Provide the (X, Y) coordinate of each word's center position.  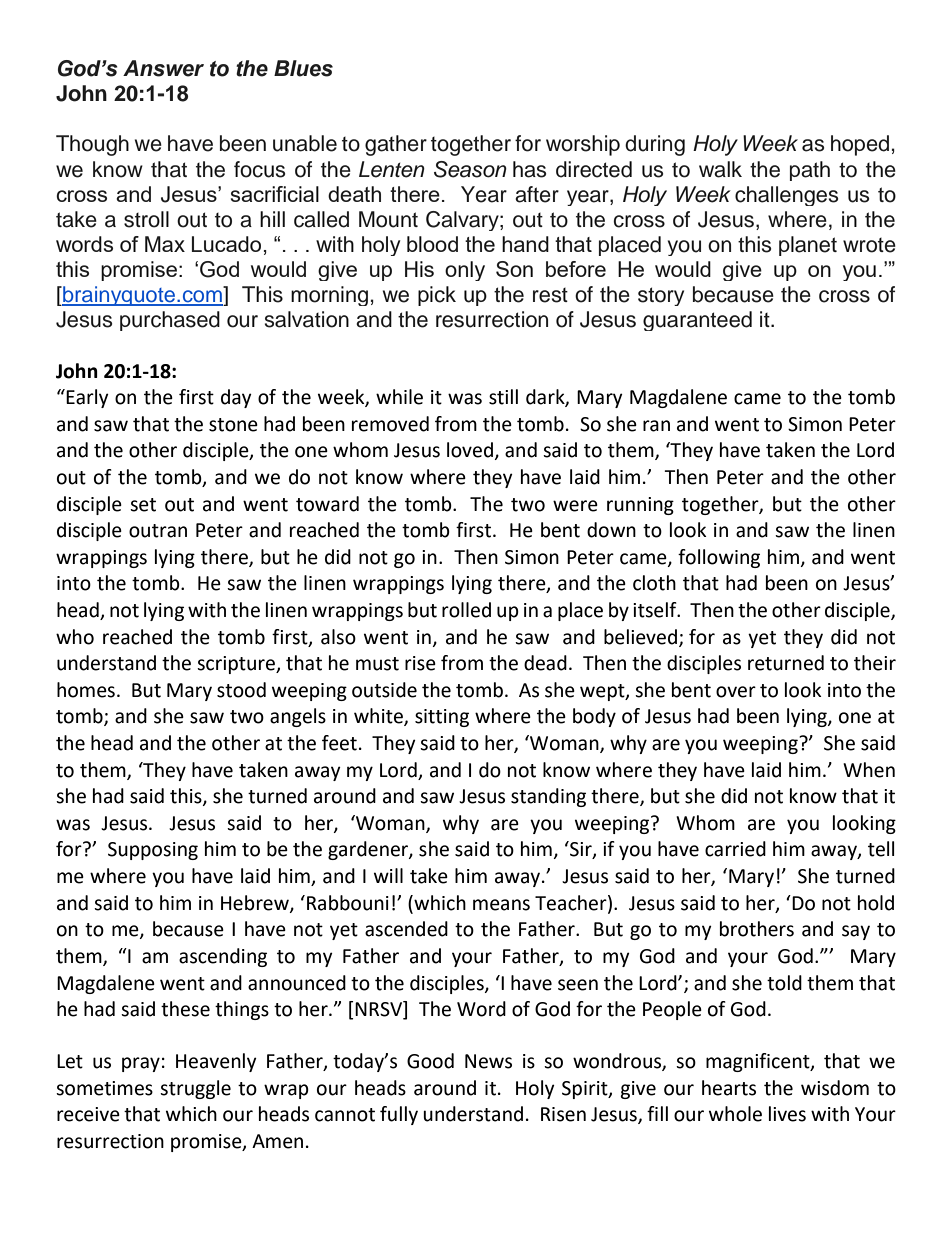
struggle (195, 1089)
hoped (860, 145)
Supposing (153, 851)
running (640, 506)
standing (548, 797)
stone (233, 425)
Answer (163, 68)
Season (470, 169)
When (869, 770)
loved (470, 450)
